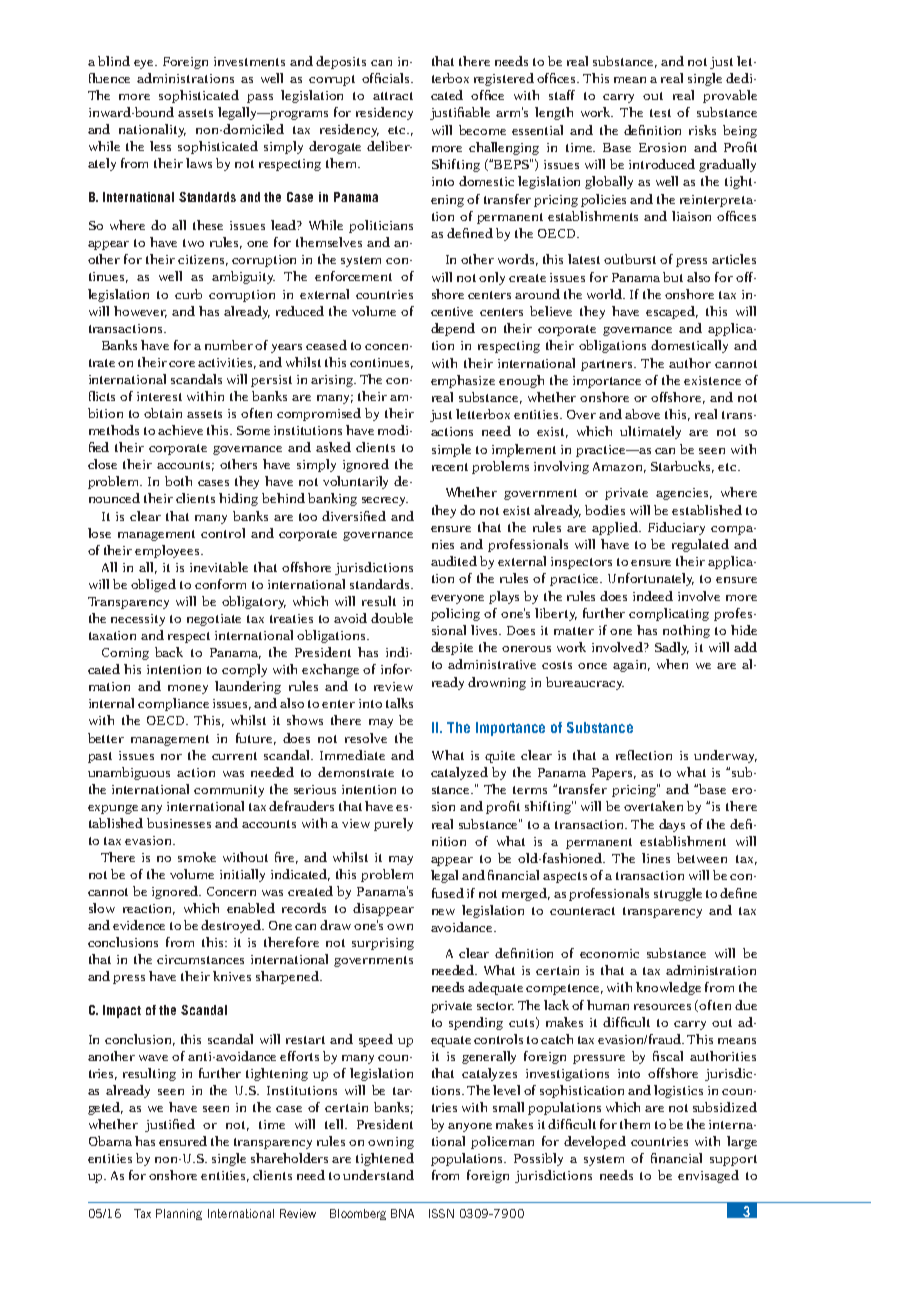  Describe the element at coordinates (441, 1213) in the screenshot. I see `ISSN` at that location.
